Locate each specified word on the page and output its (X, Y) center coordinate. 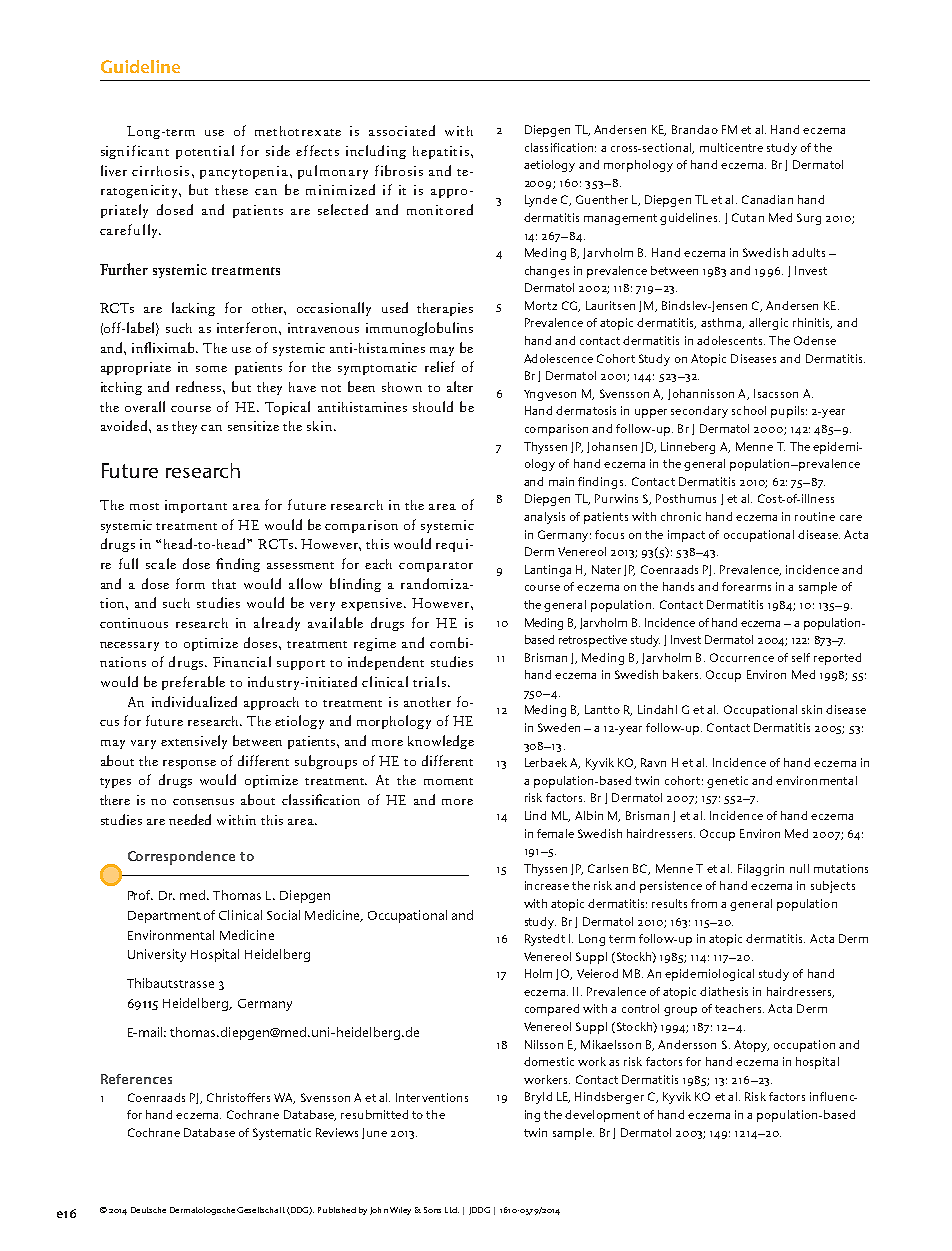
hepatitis (441, 152)
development (602, 1116)
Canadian (767, 199)
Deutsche (148, 1210)
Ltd (452, 1210)
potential (205, 152)
